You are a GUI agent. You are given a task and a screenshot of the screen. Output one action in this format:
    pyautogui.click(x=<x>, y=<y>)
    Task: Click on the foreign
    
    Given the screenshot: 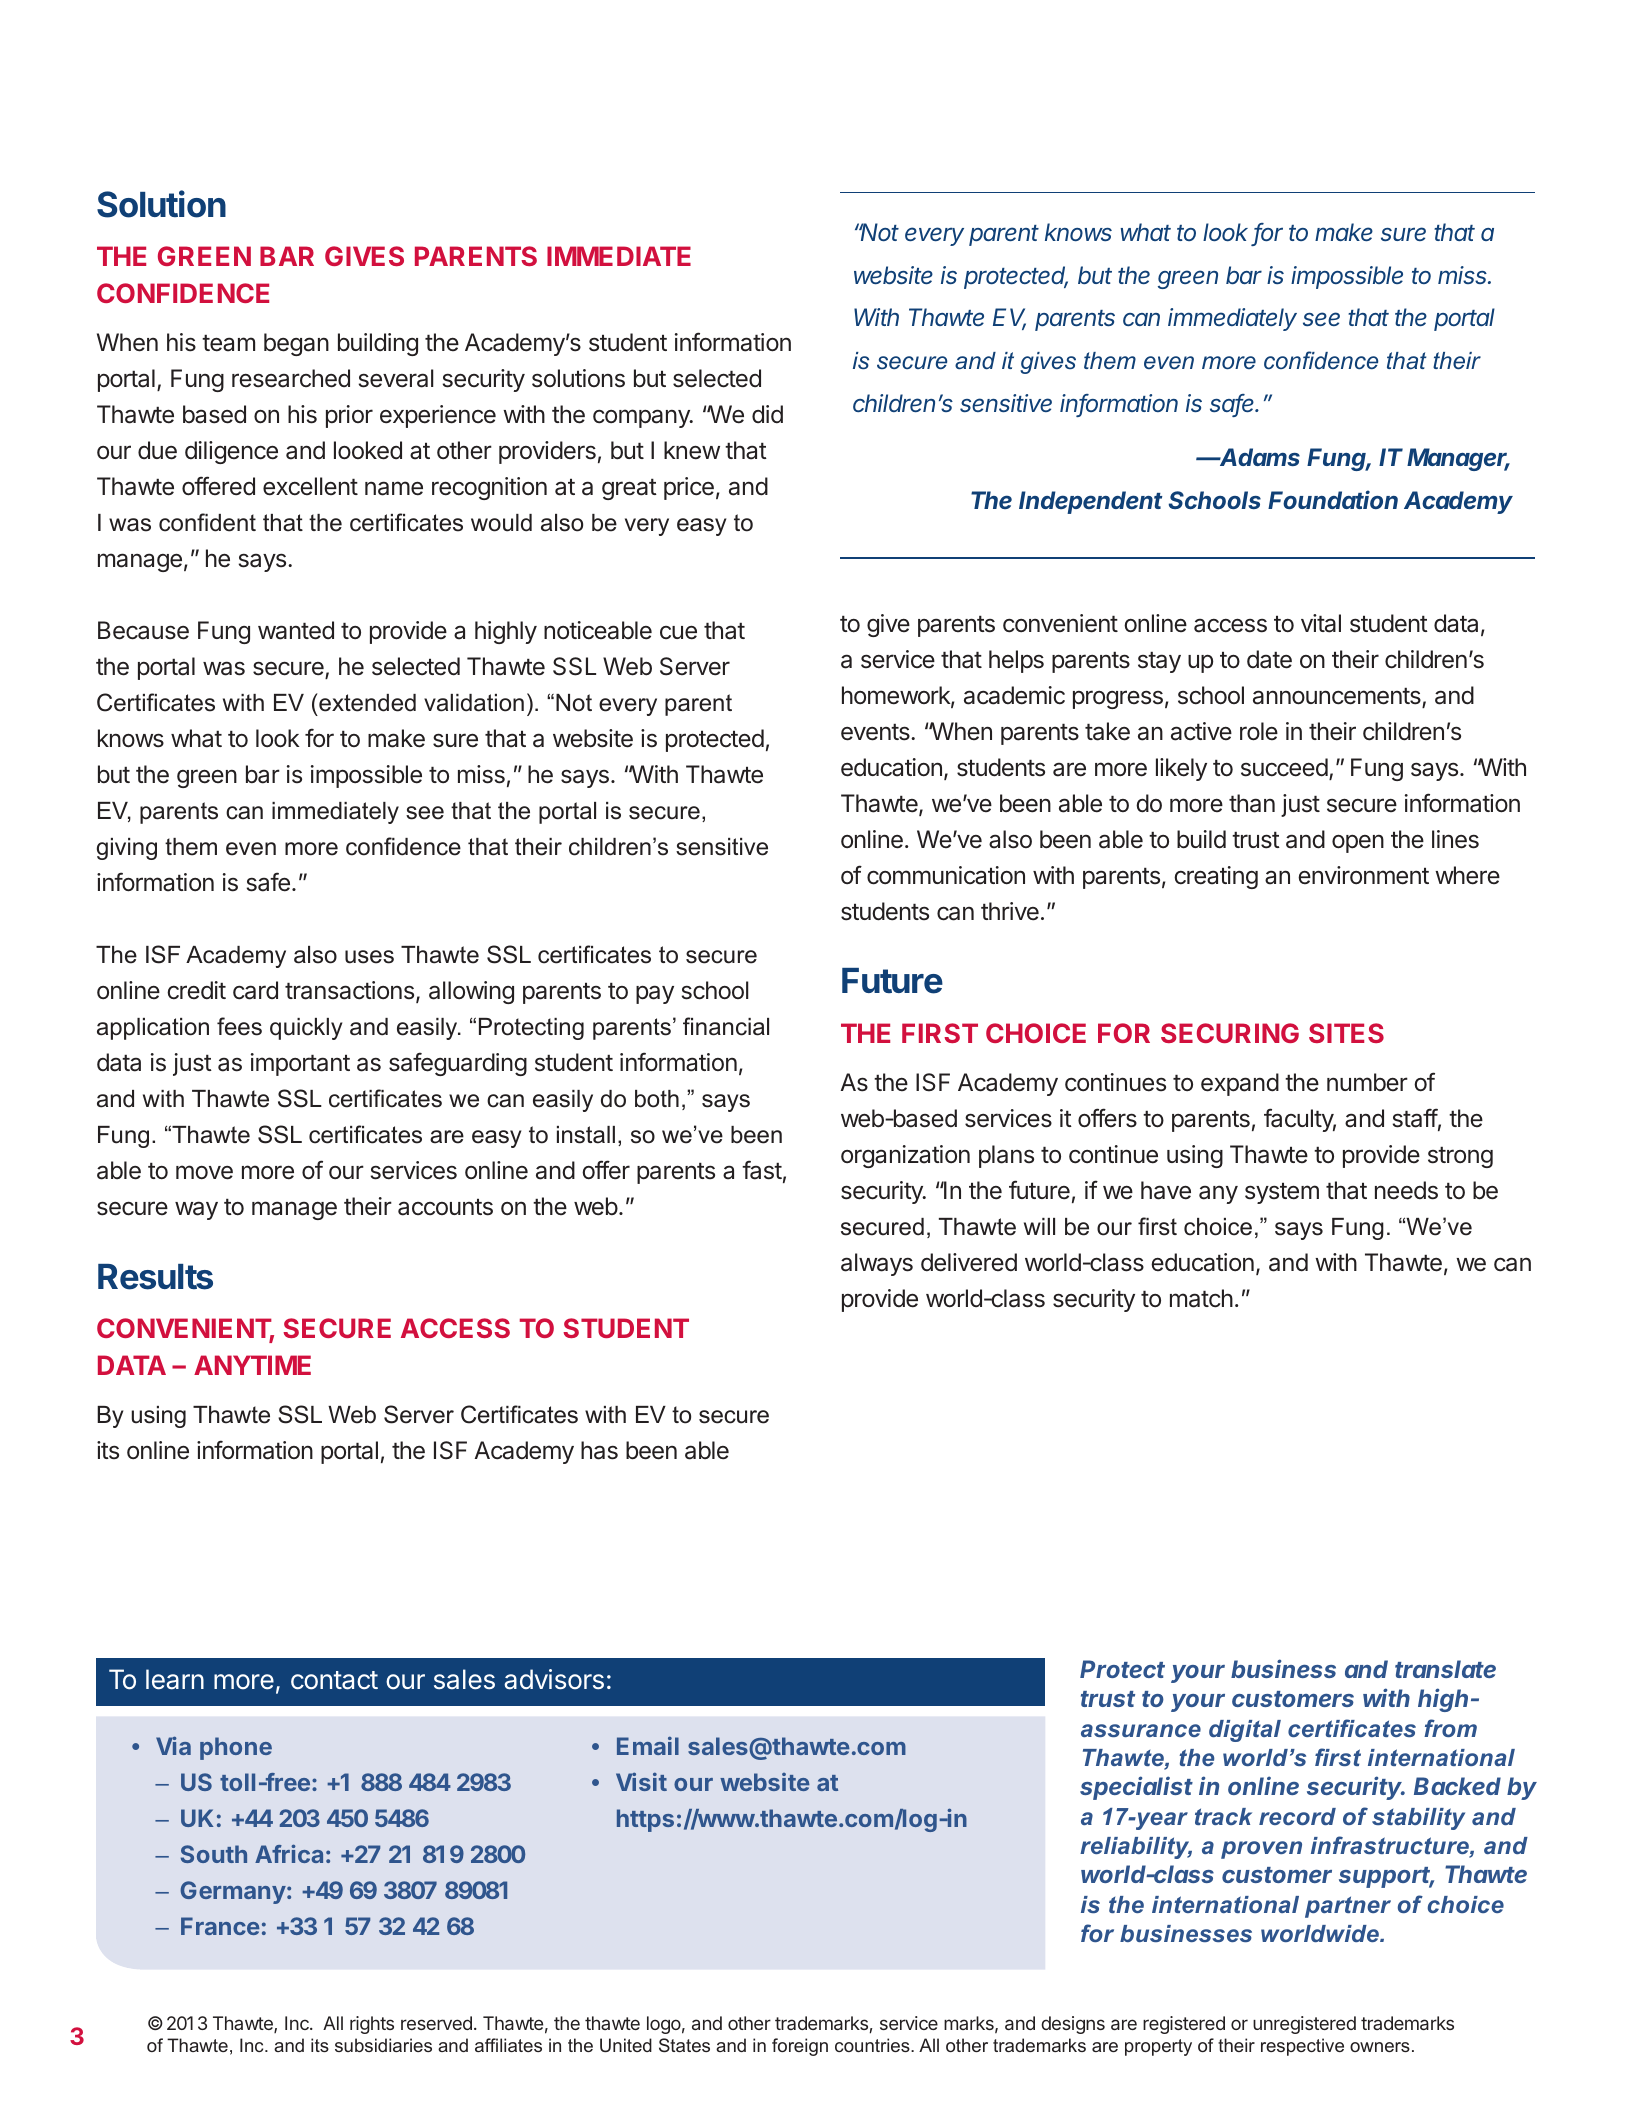 What is the action you would take?
    pyautogui.click(x=800, y=2047)
